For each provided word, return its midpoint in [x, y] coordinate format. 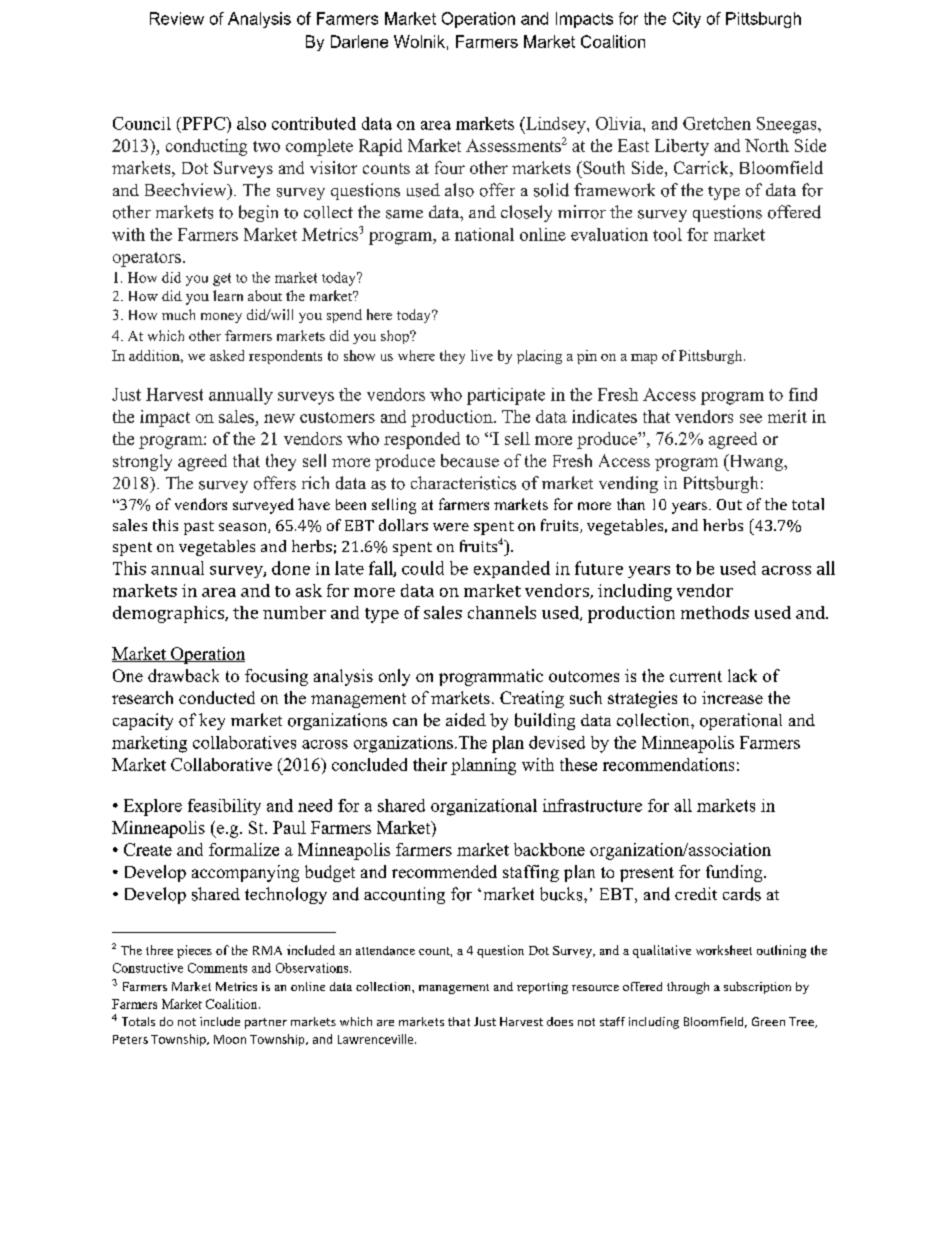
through [688, 988]
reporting [542, 988]
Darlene [359, 41]
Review [177, 18]
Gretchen [717, 123]
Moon [230, 1039]
